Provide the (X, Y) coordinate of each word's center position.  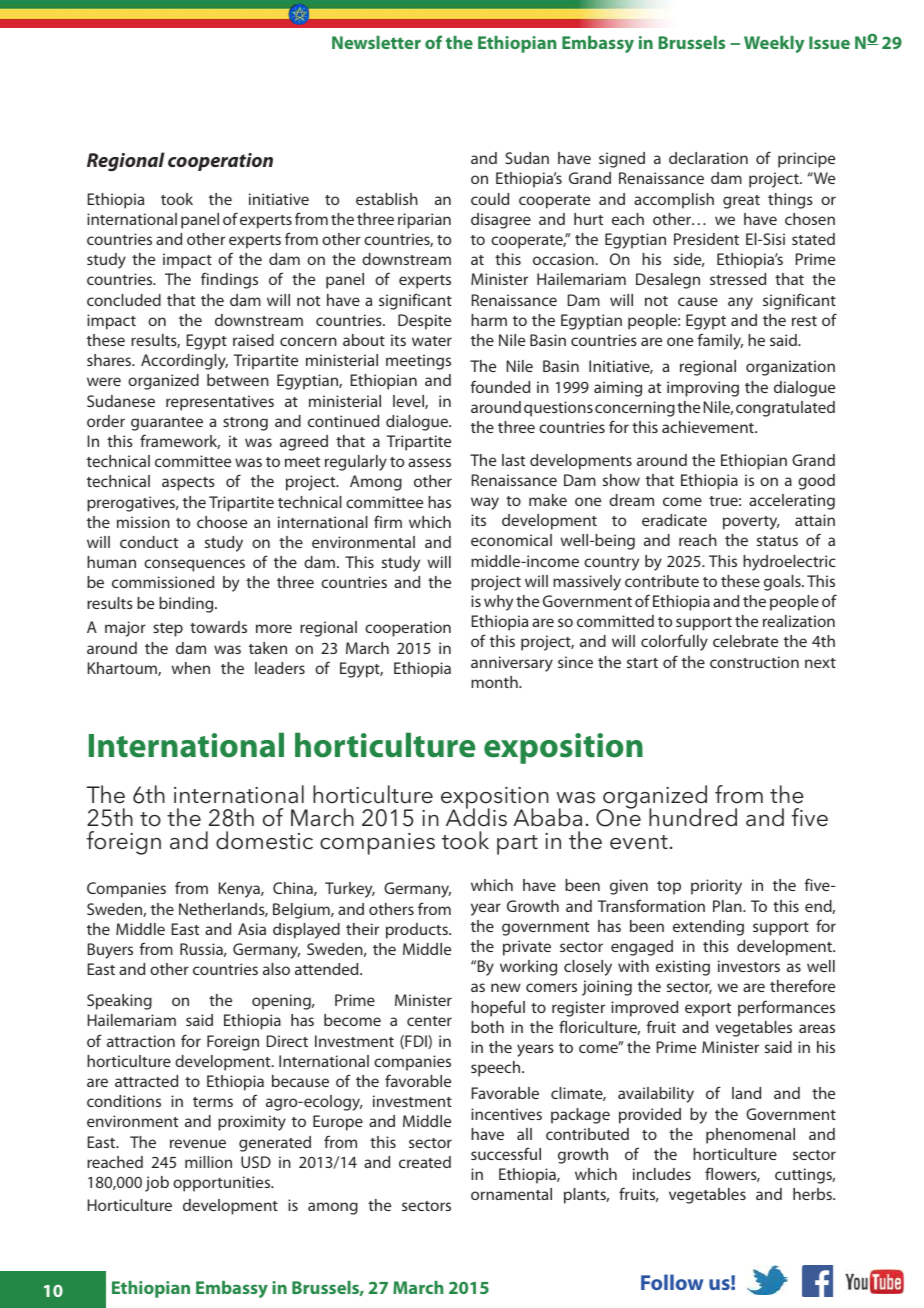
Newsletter (376, 42)
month (495, 682)
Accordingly (184, 362)
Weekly (774, 44)
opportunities (223, 1184)
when (191, 668)
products (418, 931)
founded (500, 386)
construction (754, 662)
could (490, 199)
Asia (252, 929)
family (720, 341)
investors (749, 966)
